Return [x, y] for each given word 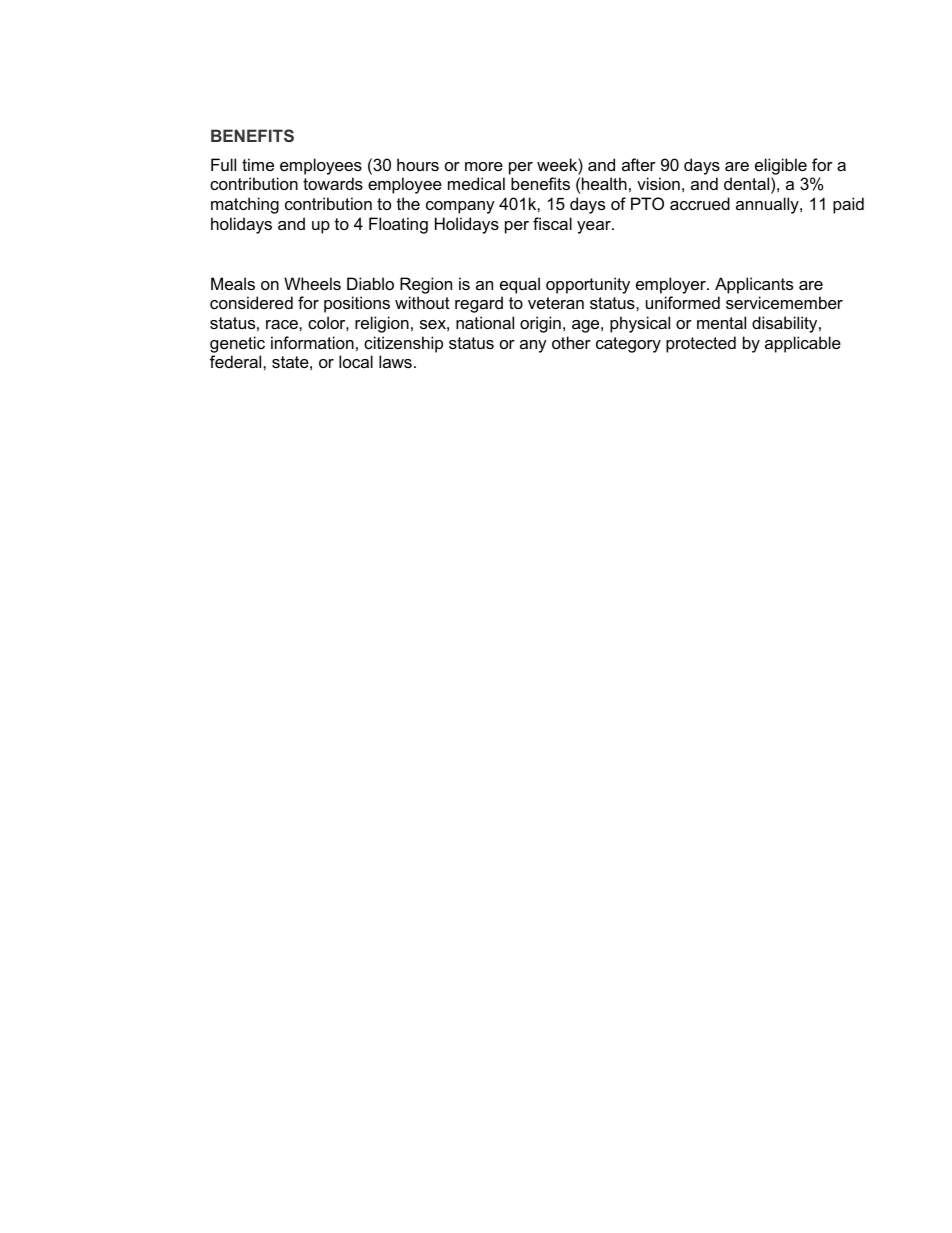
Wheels [312, 283]
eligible [781, 166]
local [356, 361]
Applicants [754, 285]
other [571, 342]
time [258, 164]
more [484, 166]
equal [520, 285]
